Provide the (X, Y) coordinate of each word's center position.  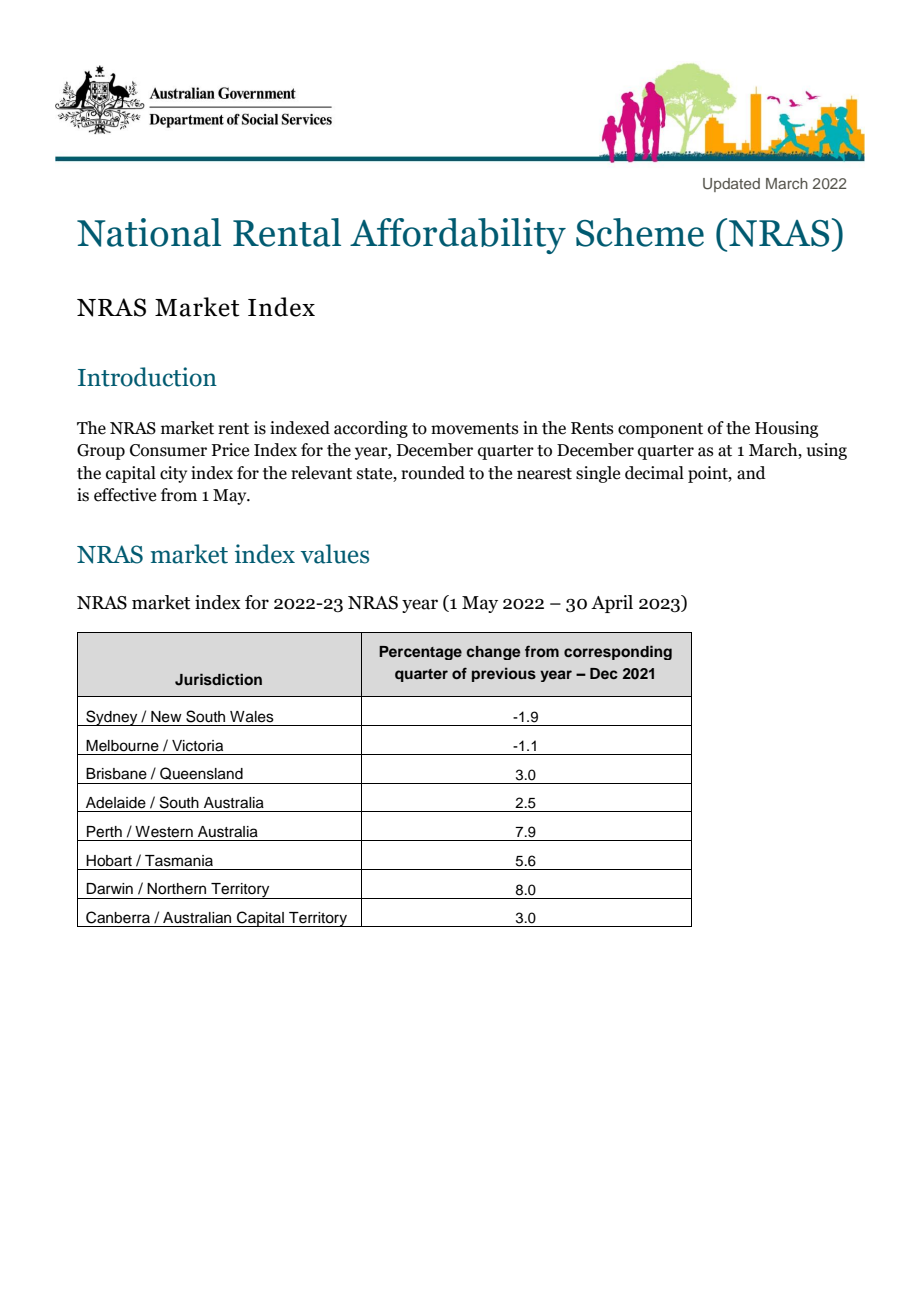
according (371, 429)
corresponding (618, 652)
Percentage (420, 653)
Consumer (168, 450)
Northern (176, 889)
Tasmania (179, 861)
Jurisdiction (218, 679)
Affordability (458, 236)
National (149, 232)
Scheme (640, 232)
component (660, 430)
